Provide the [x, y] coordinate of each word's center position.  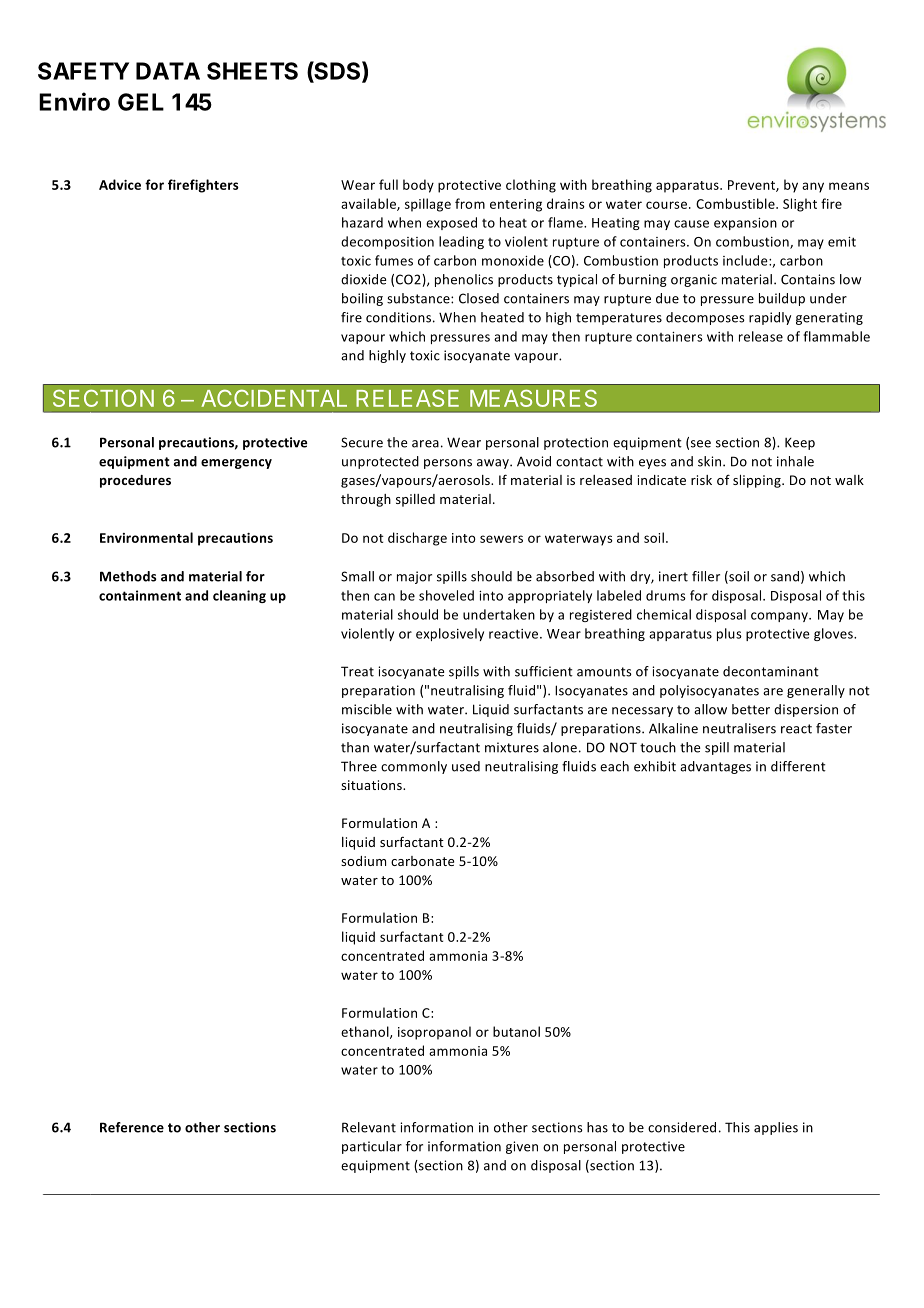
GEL [141, 102]
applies [776, 1128]
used [466, 766]
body [418, 186]
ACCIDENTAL [274, 398]
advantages [715, 767]
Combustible [736, 203]
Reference [132, 1127]
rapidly [770, 318]
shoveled [446, 595]
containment [140, 595]
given [522, 1147]
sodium [363, 861]
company [780, 617]
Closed [479, 298]
